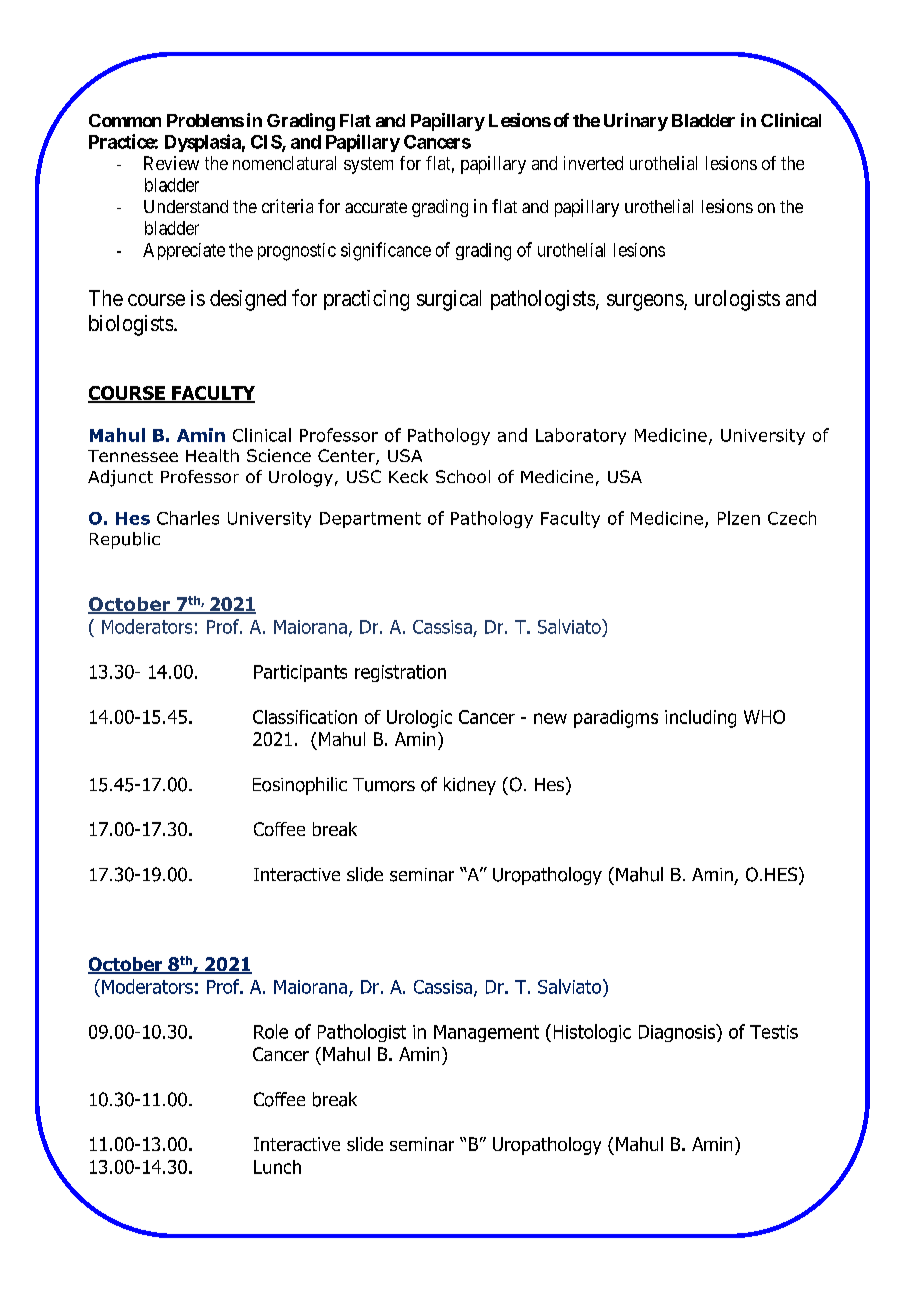 This image has width=924, height=1308. Describe the element at coordinates (277, 1167) in the image. I see `Lunch` at that location.
